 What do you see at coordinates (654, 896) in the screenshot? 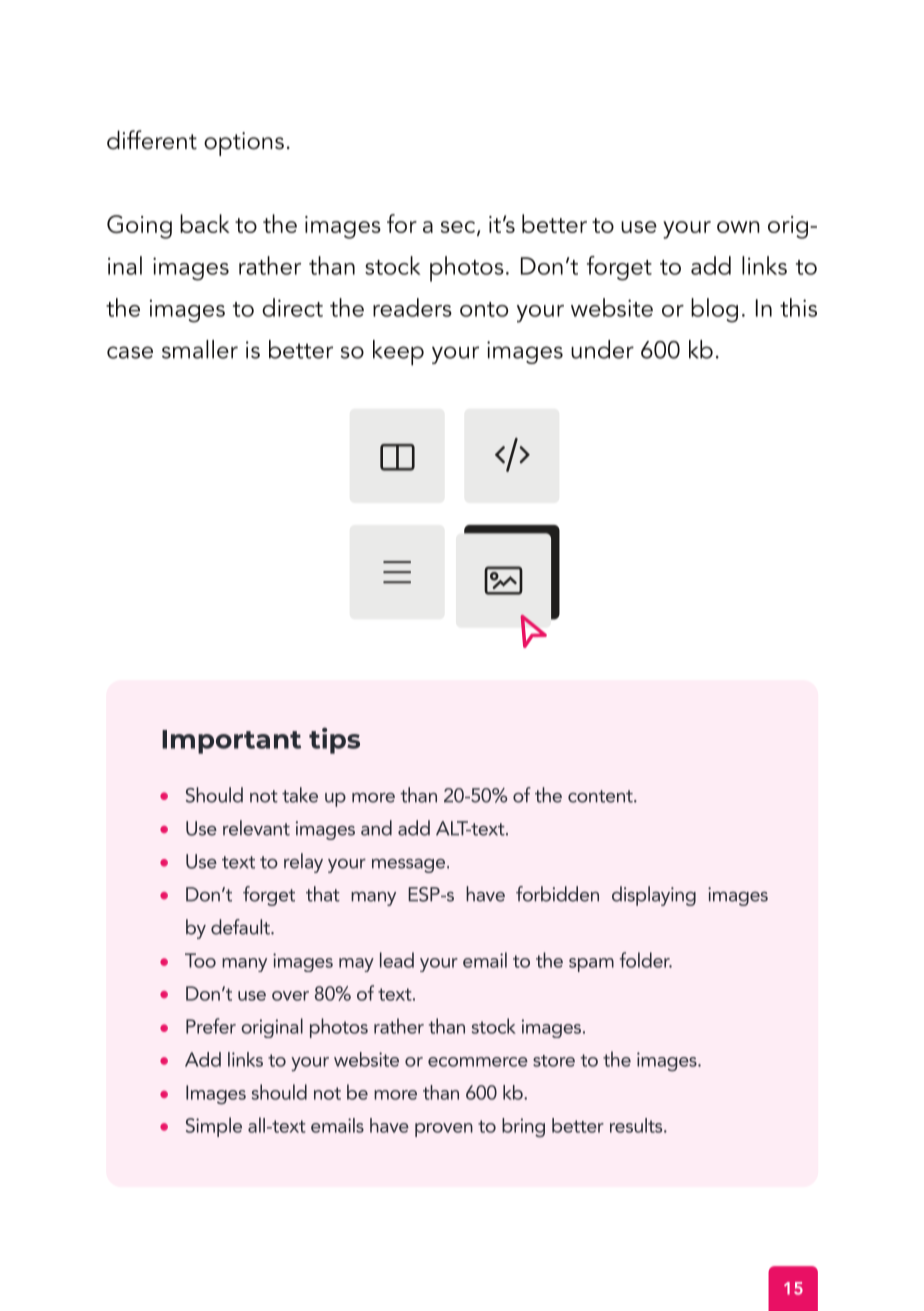
I see `displaying` at bounding box center [654, 896].
